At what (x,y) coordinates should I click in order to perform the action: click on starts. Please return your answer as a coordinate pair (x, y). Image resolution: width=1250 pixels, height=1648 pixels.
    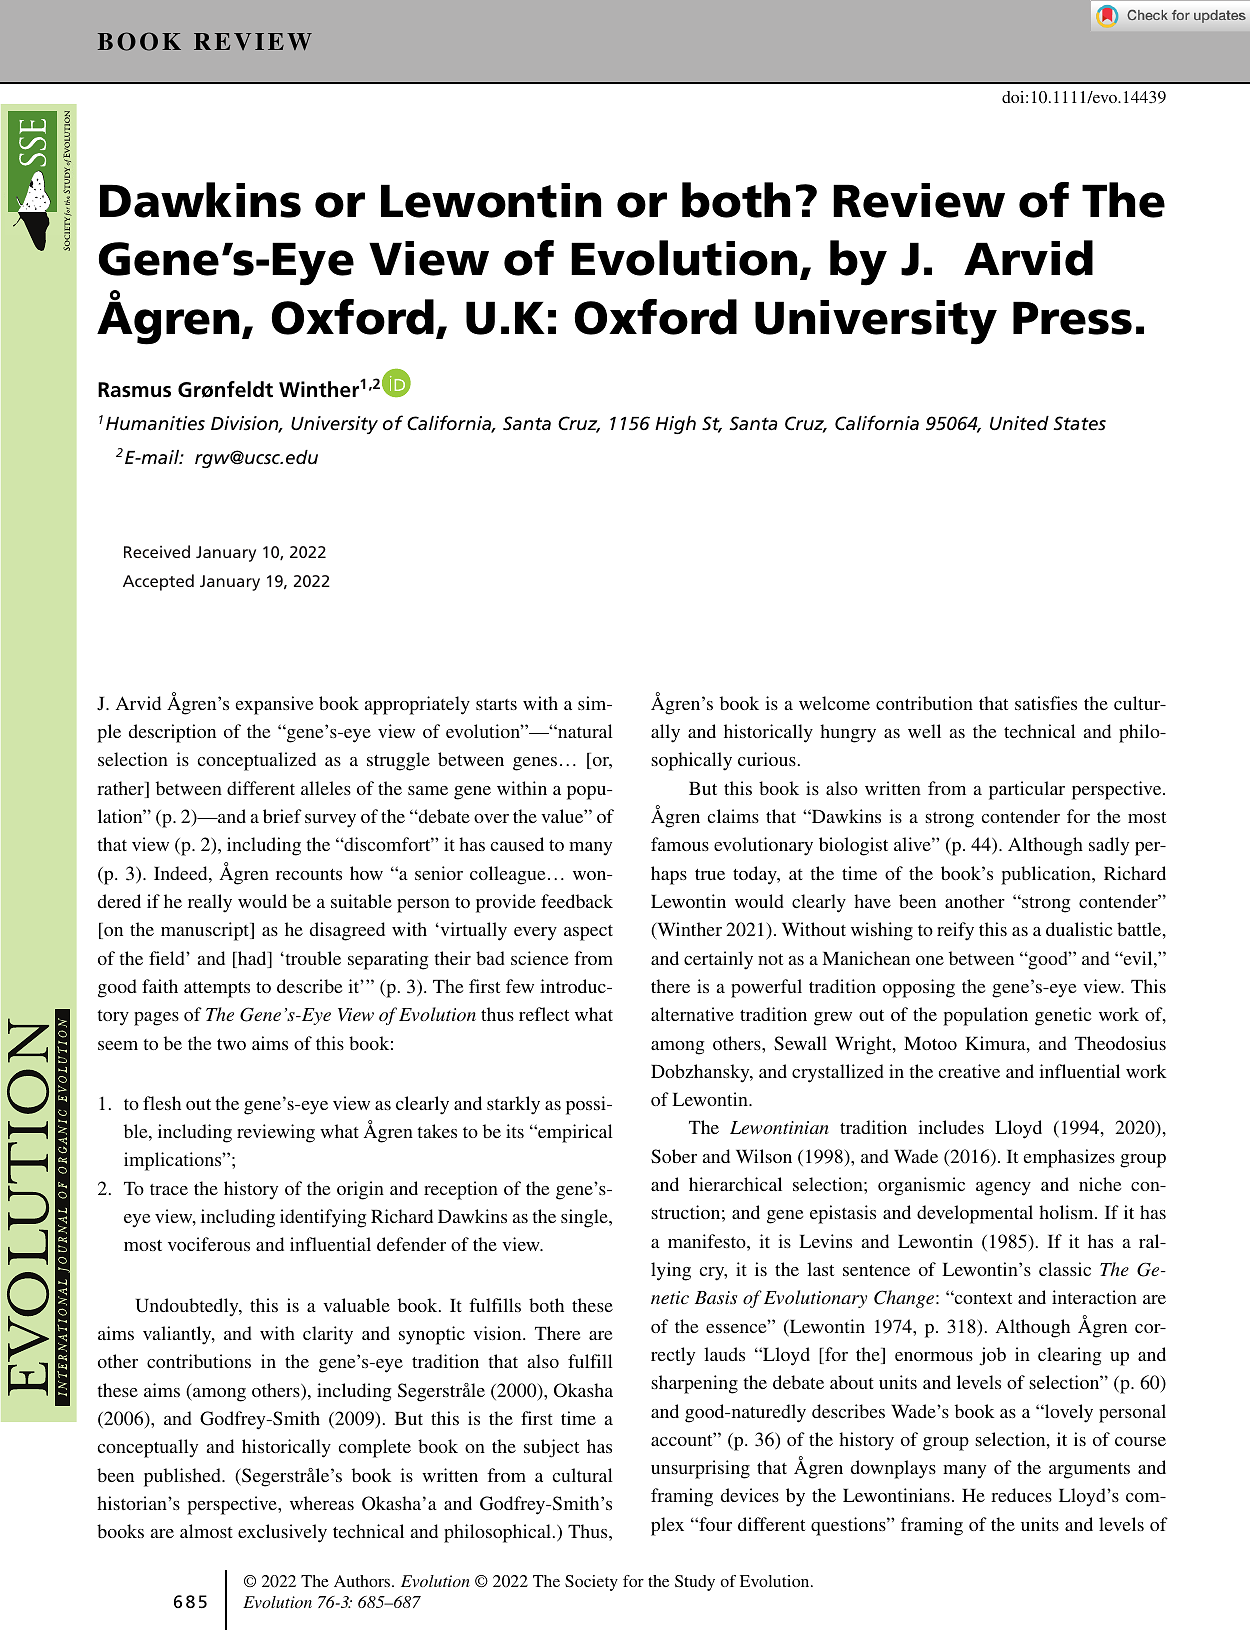
    Looking at the image, I should click on (496, 704).
